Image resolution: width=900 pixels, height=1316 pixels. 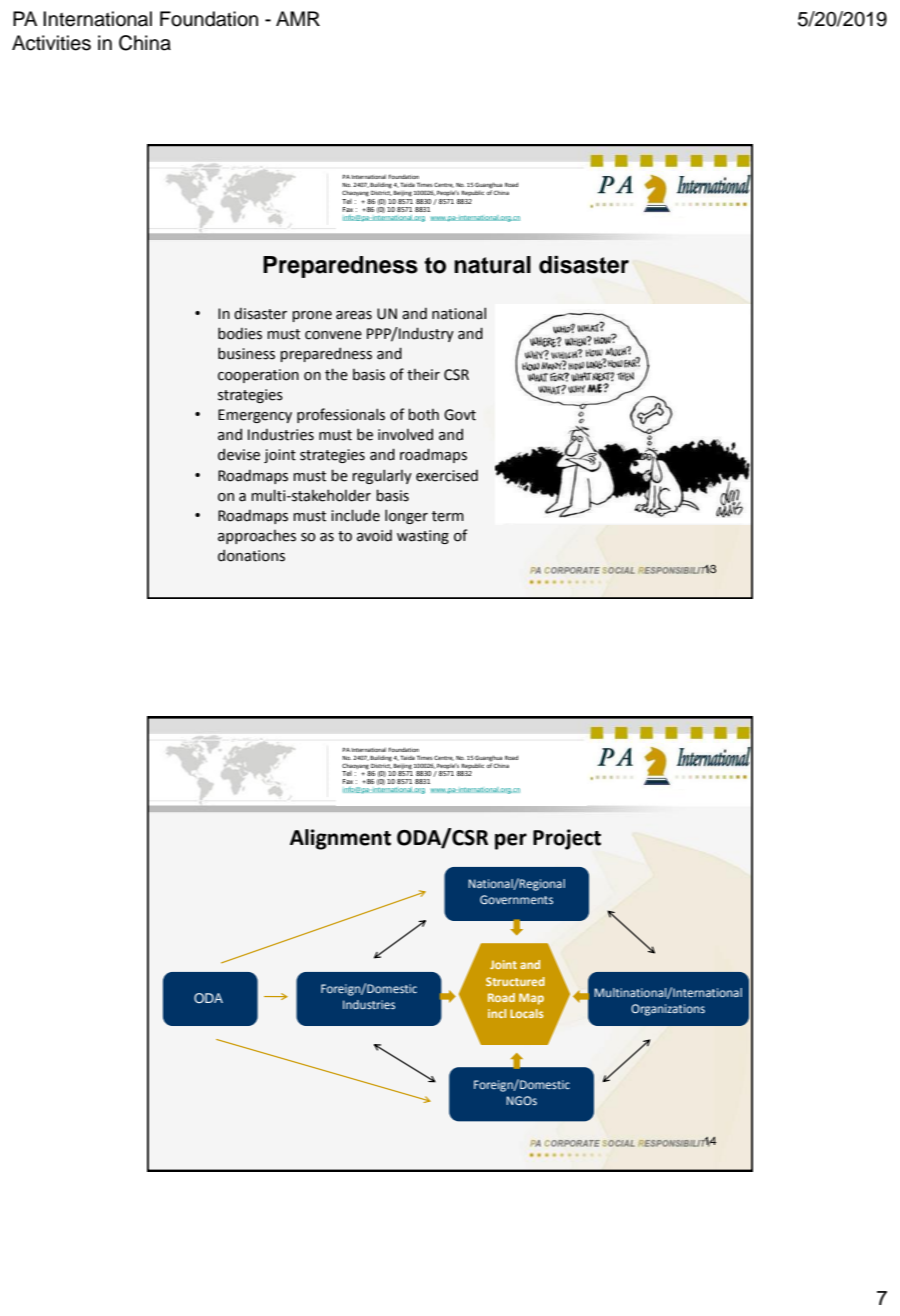 I want to click on AMR, so click(x=298, y=18).
